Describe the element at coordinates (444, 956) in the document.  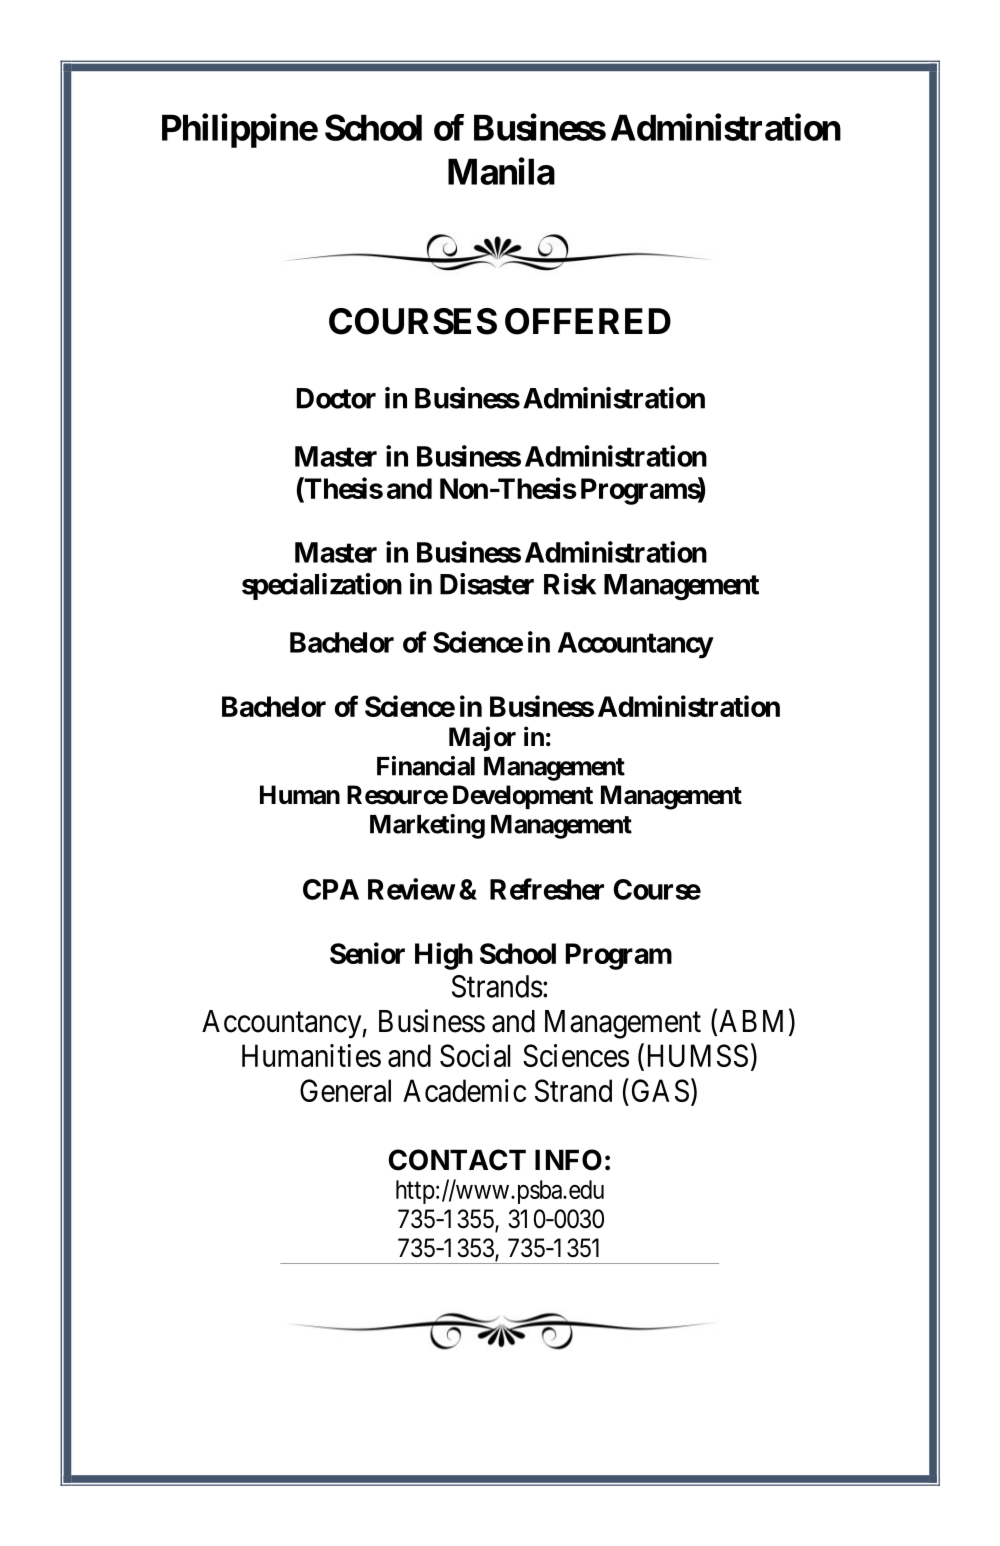
I see `High` at that location.
